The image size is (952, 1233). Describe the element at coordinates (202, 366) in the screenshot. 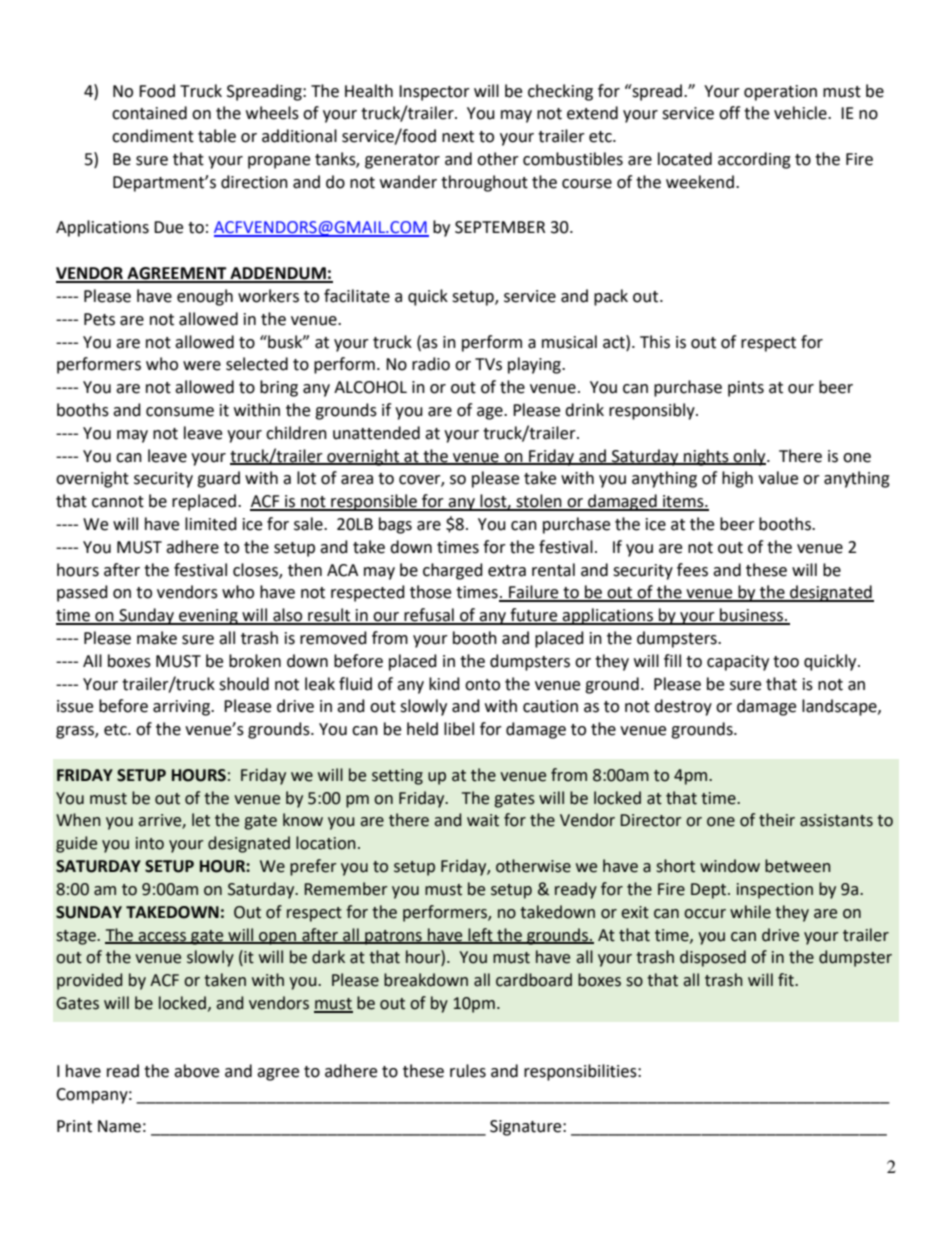

I see `were` at that location.
